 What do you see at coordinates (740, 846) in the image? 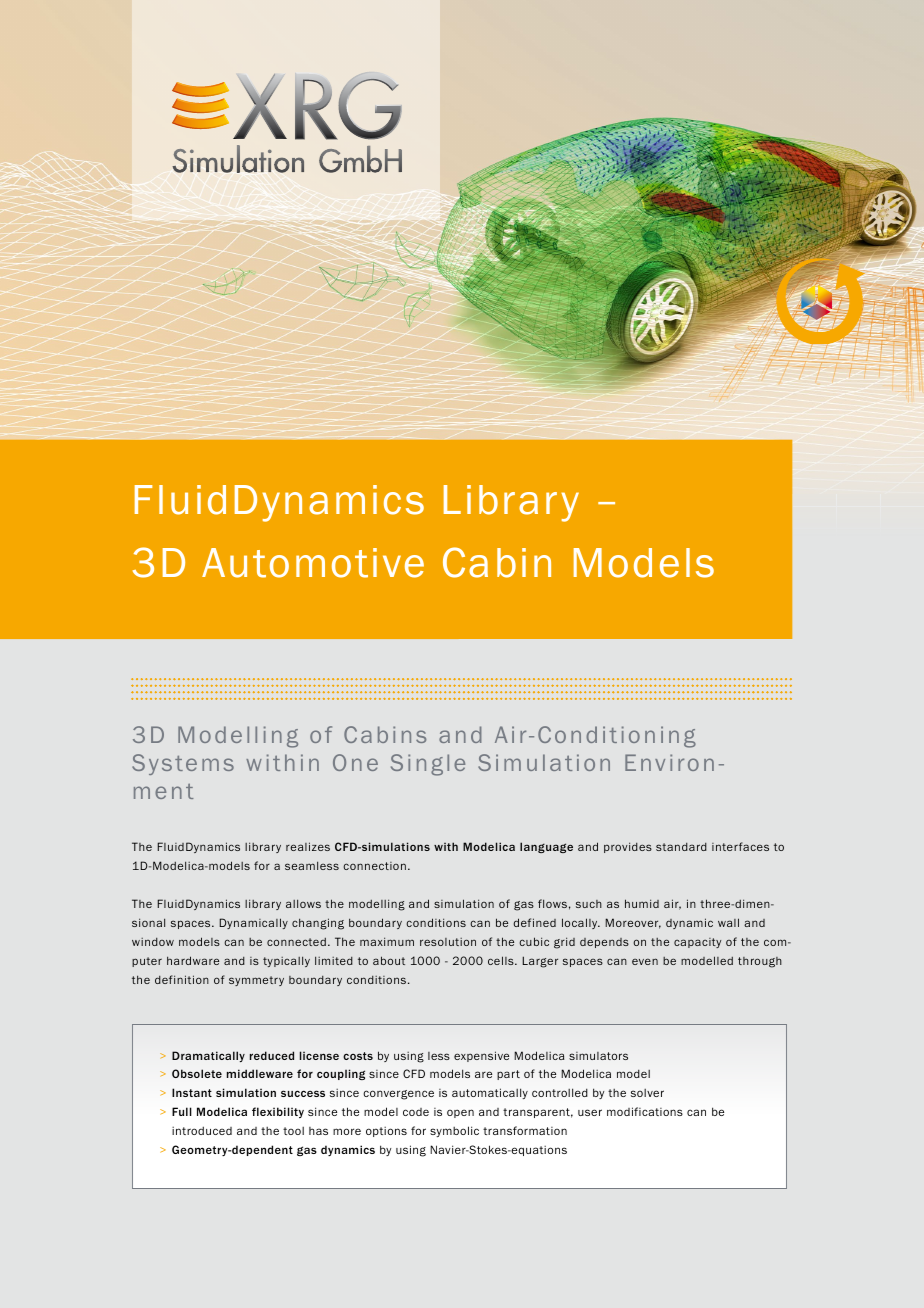
I see `interfaces` at bounding box center [740, 846].
